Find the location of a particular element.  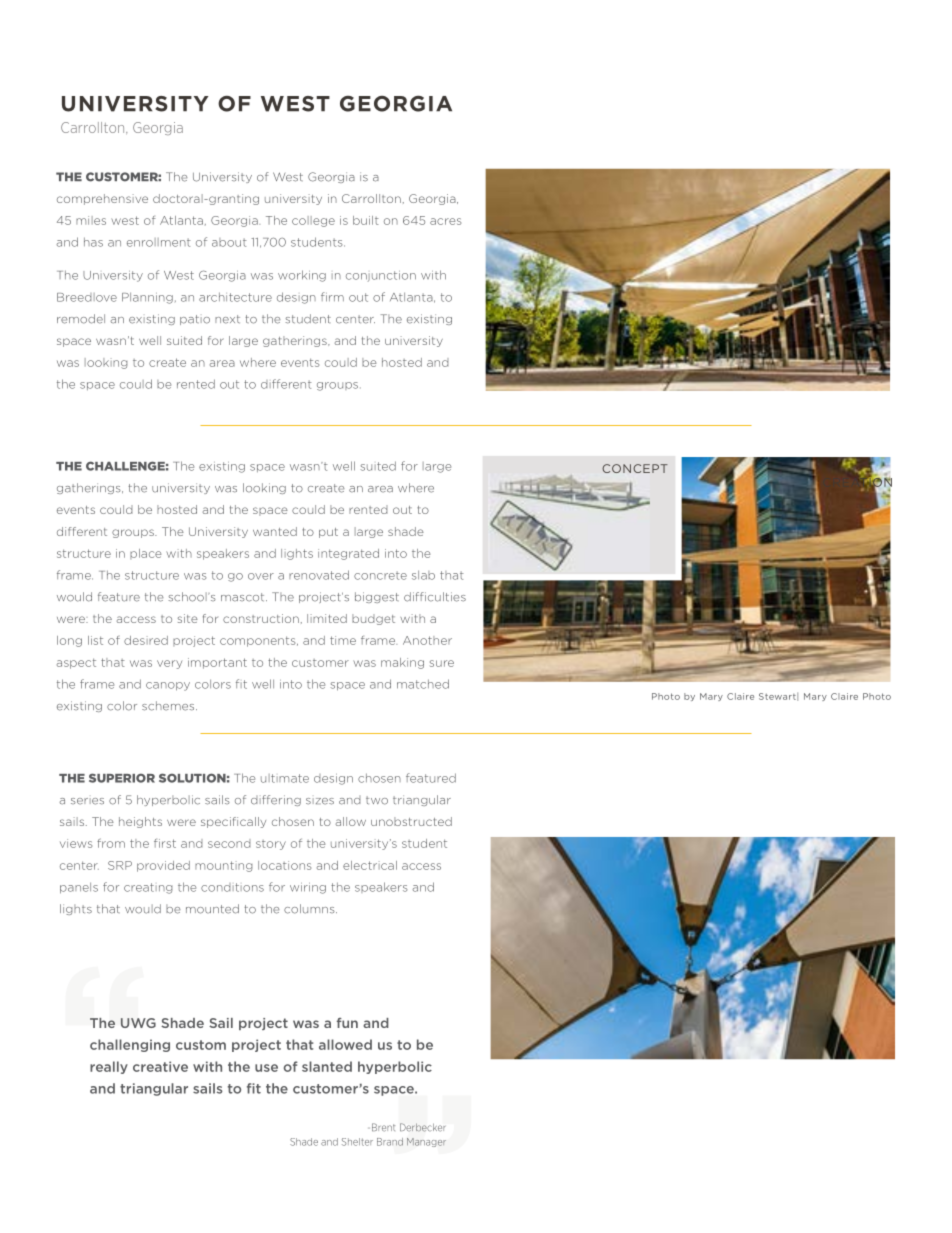

electrical is located at coordinates (370, 865).
